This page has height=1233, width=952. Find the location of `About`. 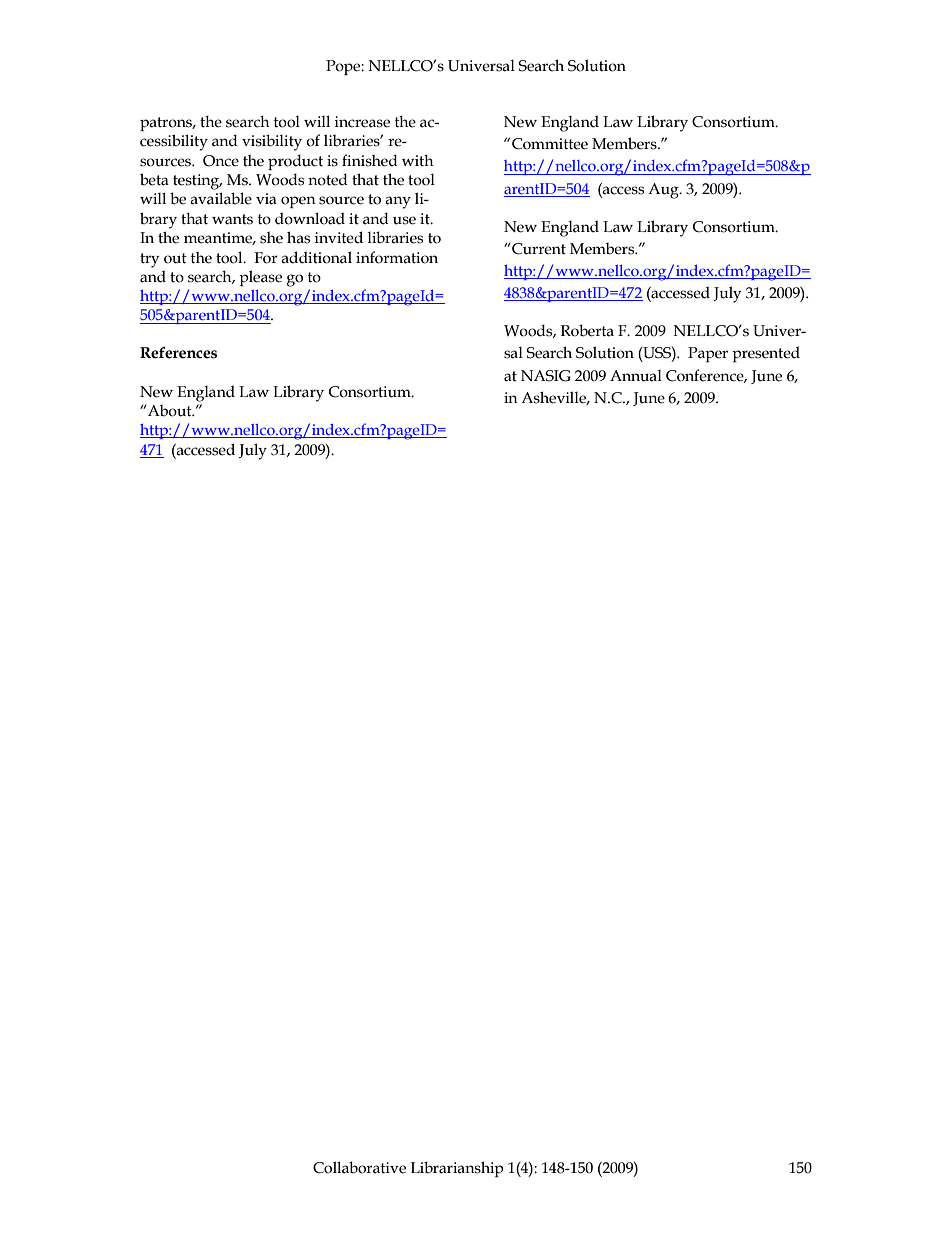

About is located at coordinates (170, 410).
